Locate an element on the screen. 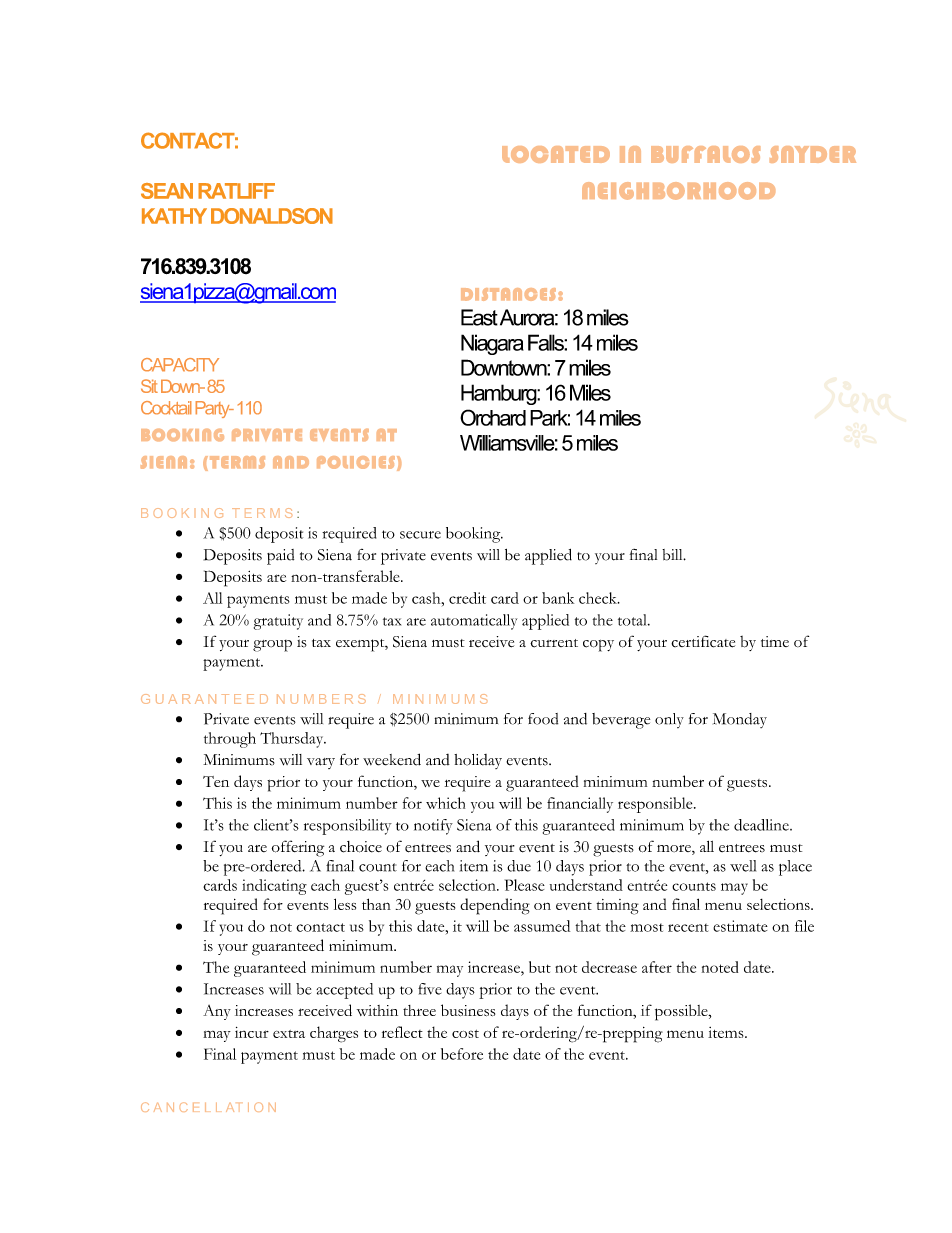  paid is located at coordinates (280, 557).
